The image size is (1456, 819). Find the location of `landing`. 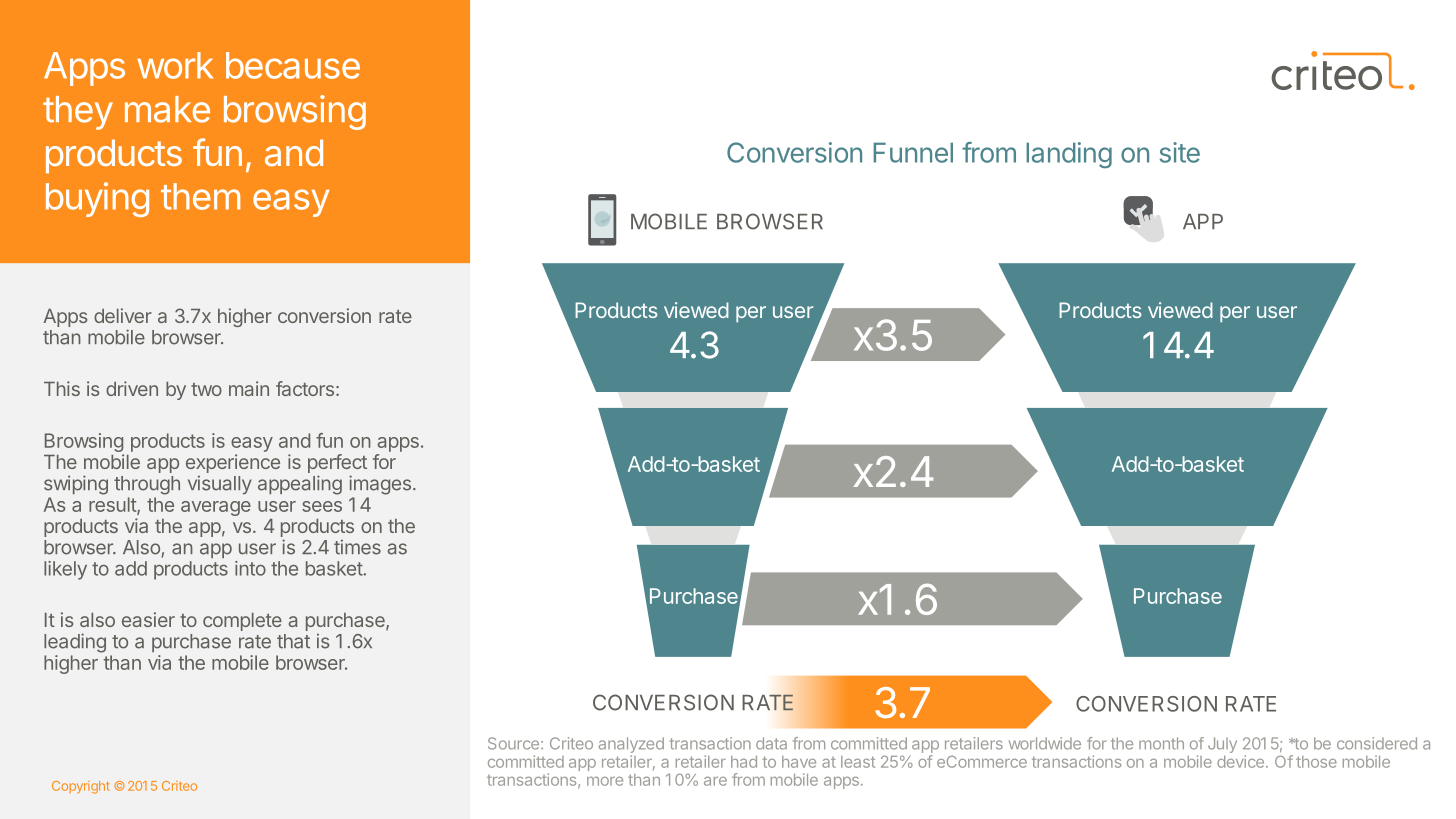

landing is located at coordinates (1069, 155).
